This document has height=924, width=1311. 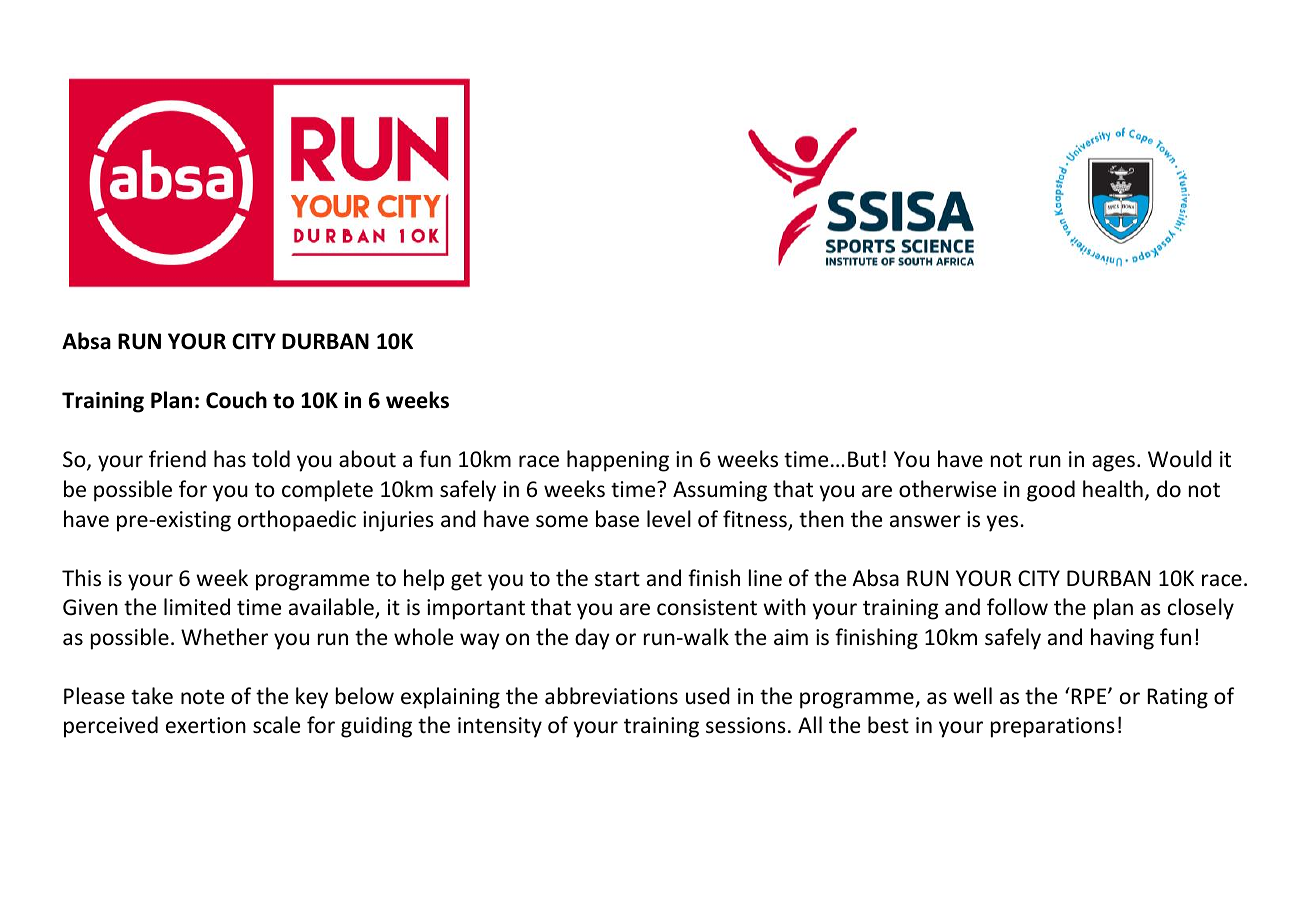 I want to click on preparations, so click(x=1053, y=727).
